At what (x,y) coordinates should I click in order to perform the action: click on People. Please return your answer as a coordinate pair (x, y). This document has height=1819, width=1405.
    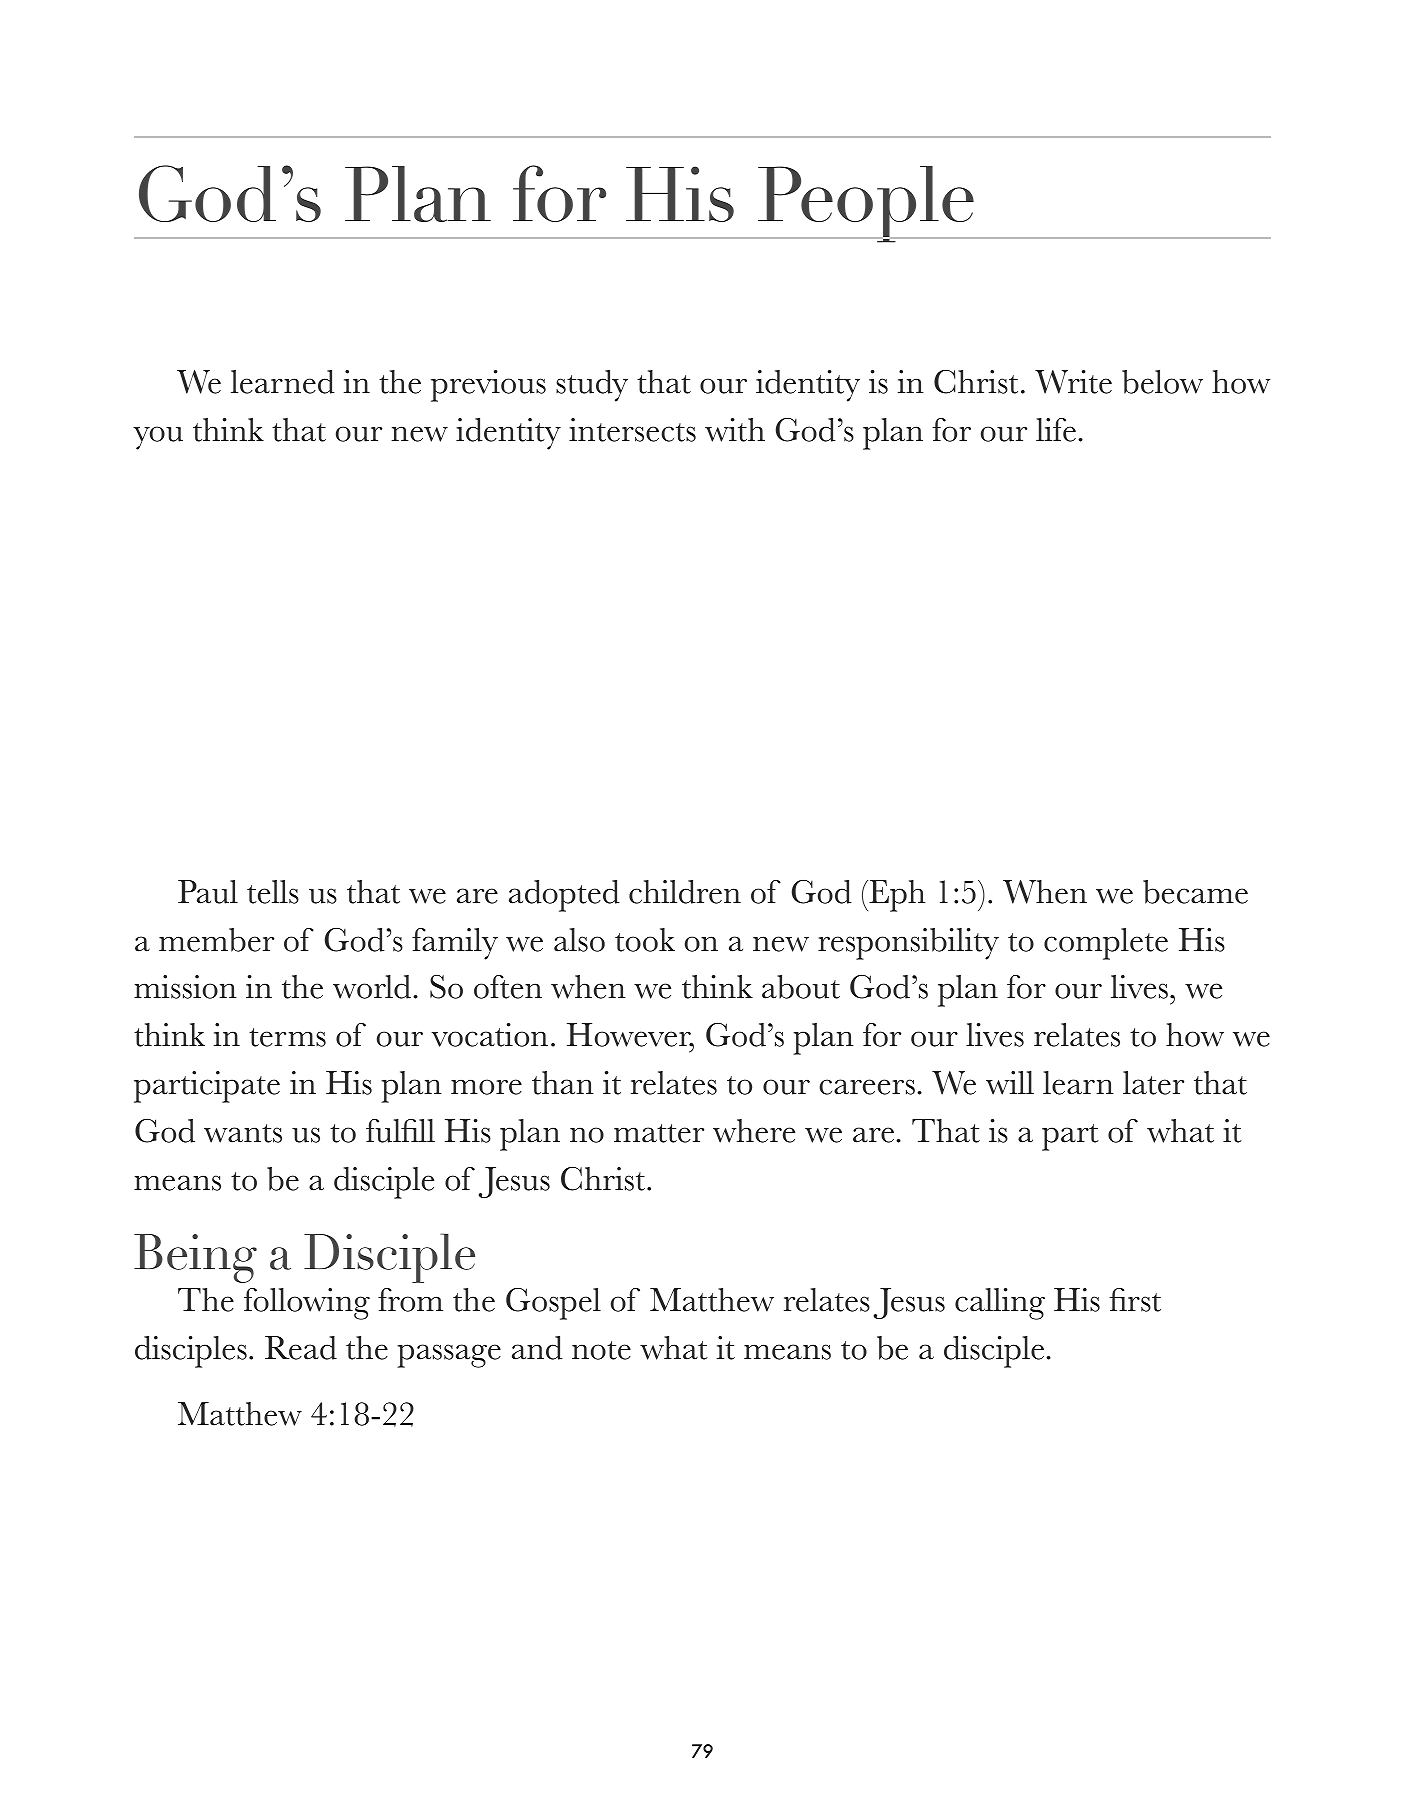
    Looking at the image, I should click on (866, 204).
